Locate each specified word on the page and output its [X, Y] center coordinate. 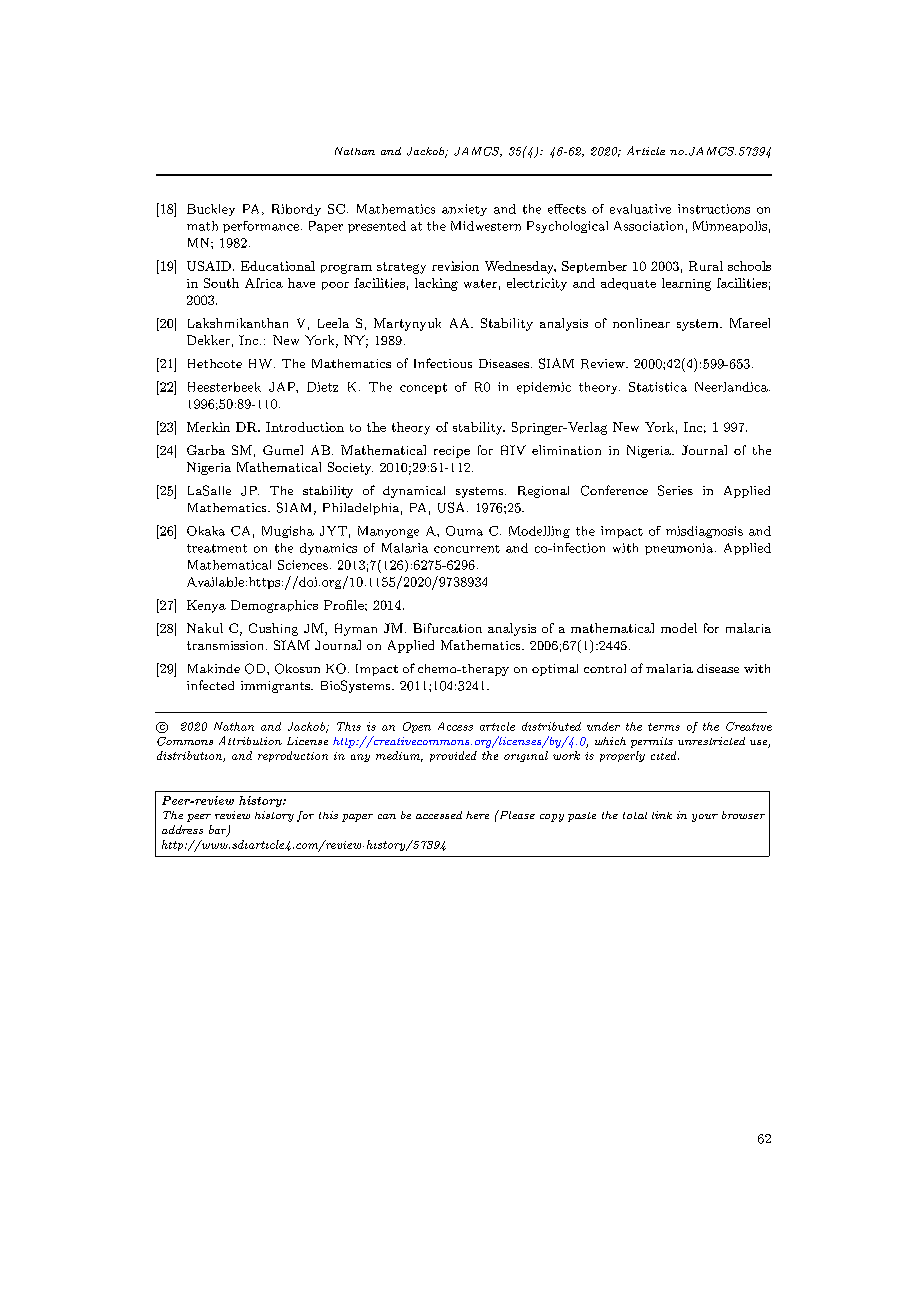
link [662, 815]
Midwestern [486, 226]
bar [219, 831]
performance [261, 227]
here [477, 815]
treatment [217, 548]
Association [648, 226]
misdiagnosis [704, 532]
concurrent [467, 549]
